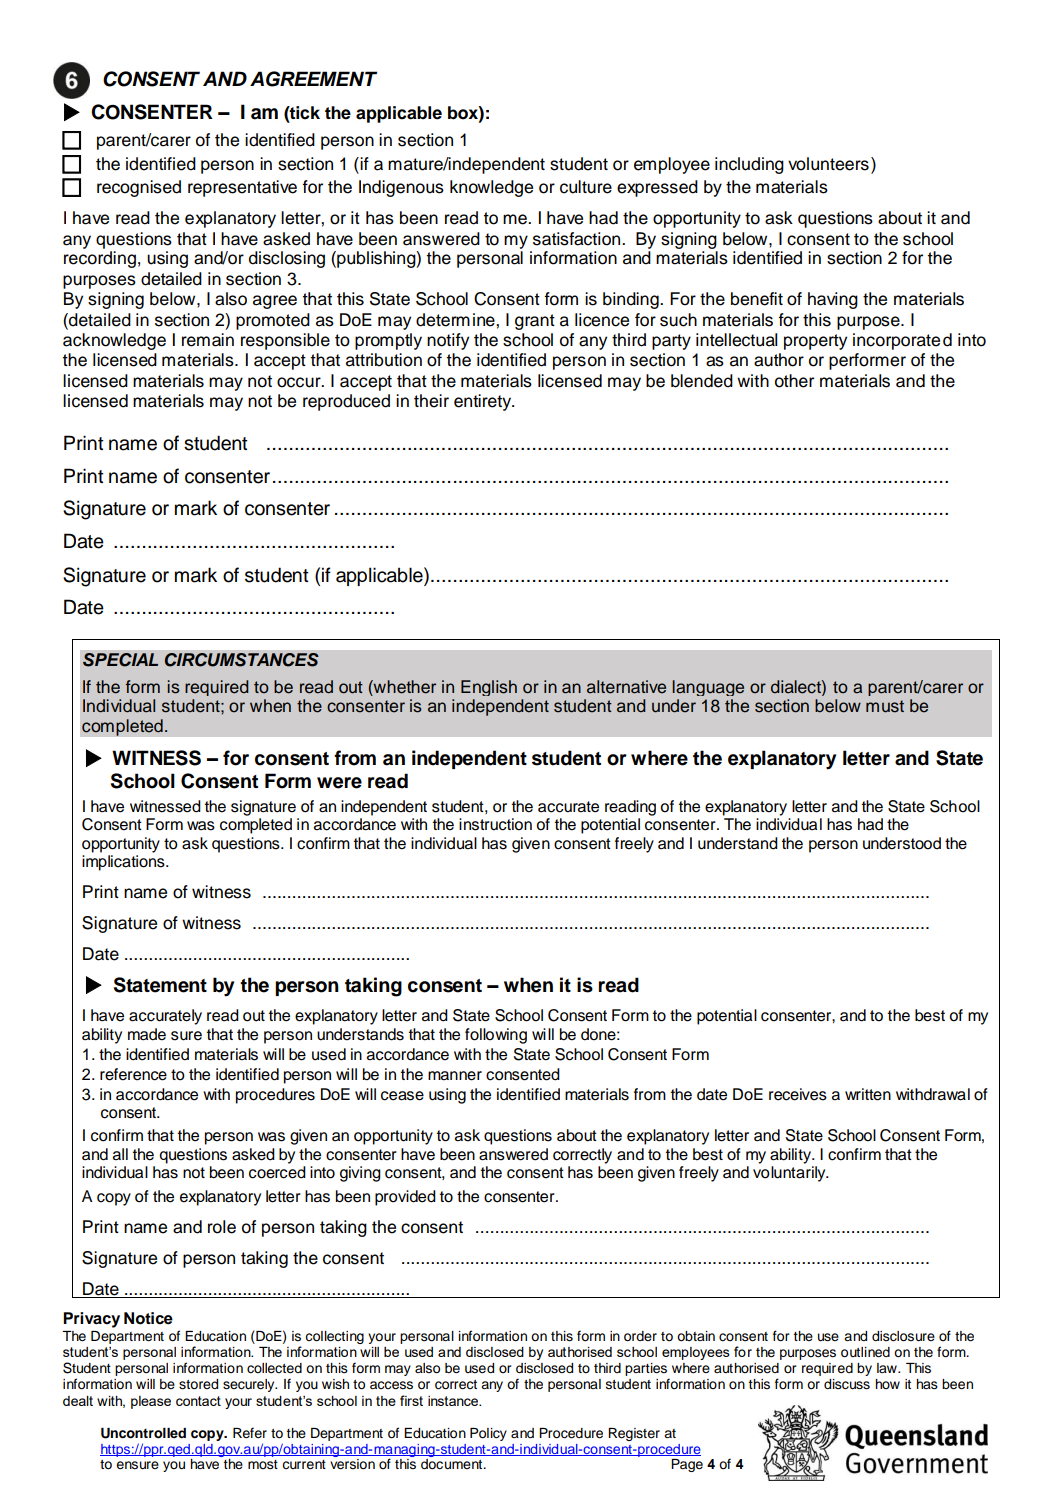 The height and width of the screenshot is (1487, 1051). What do you see at coordinates (828, 164) in the screenshot?
I see `volunteers` at bounding box center [828, 164].
